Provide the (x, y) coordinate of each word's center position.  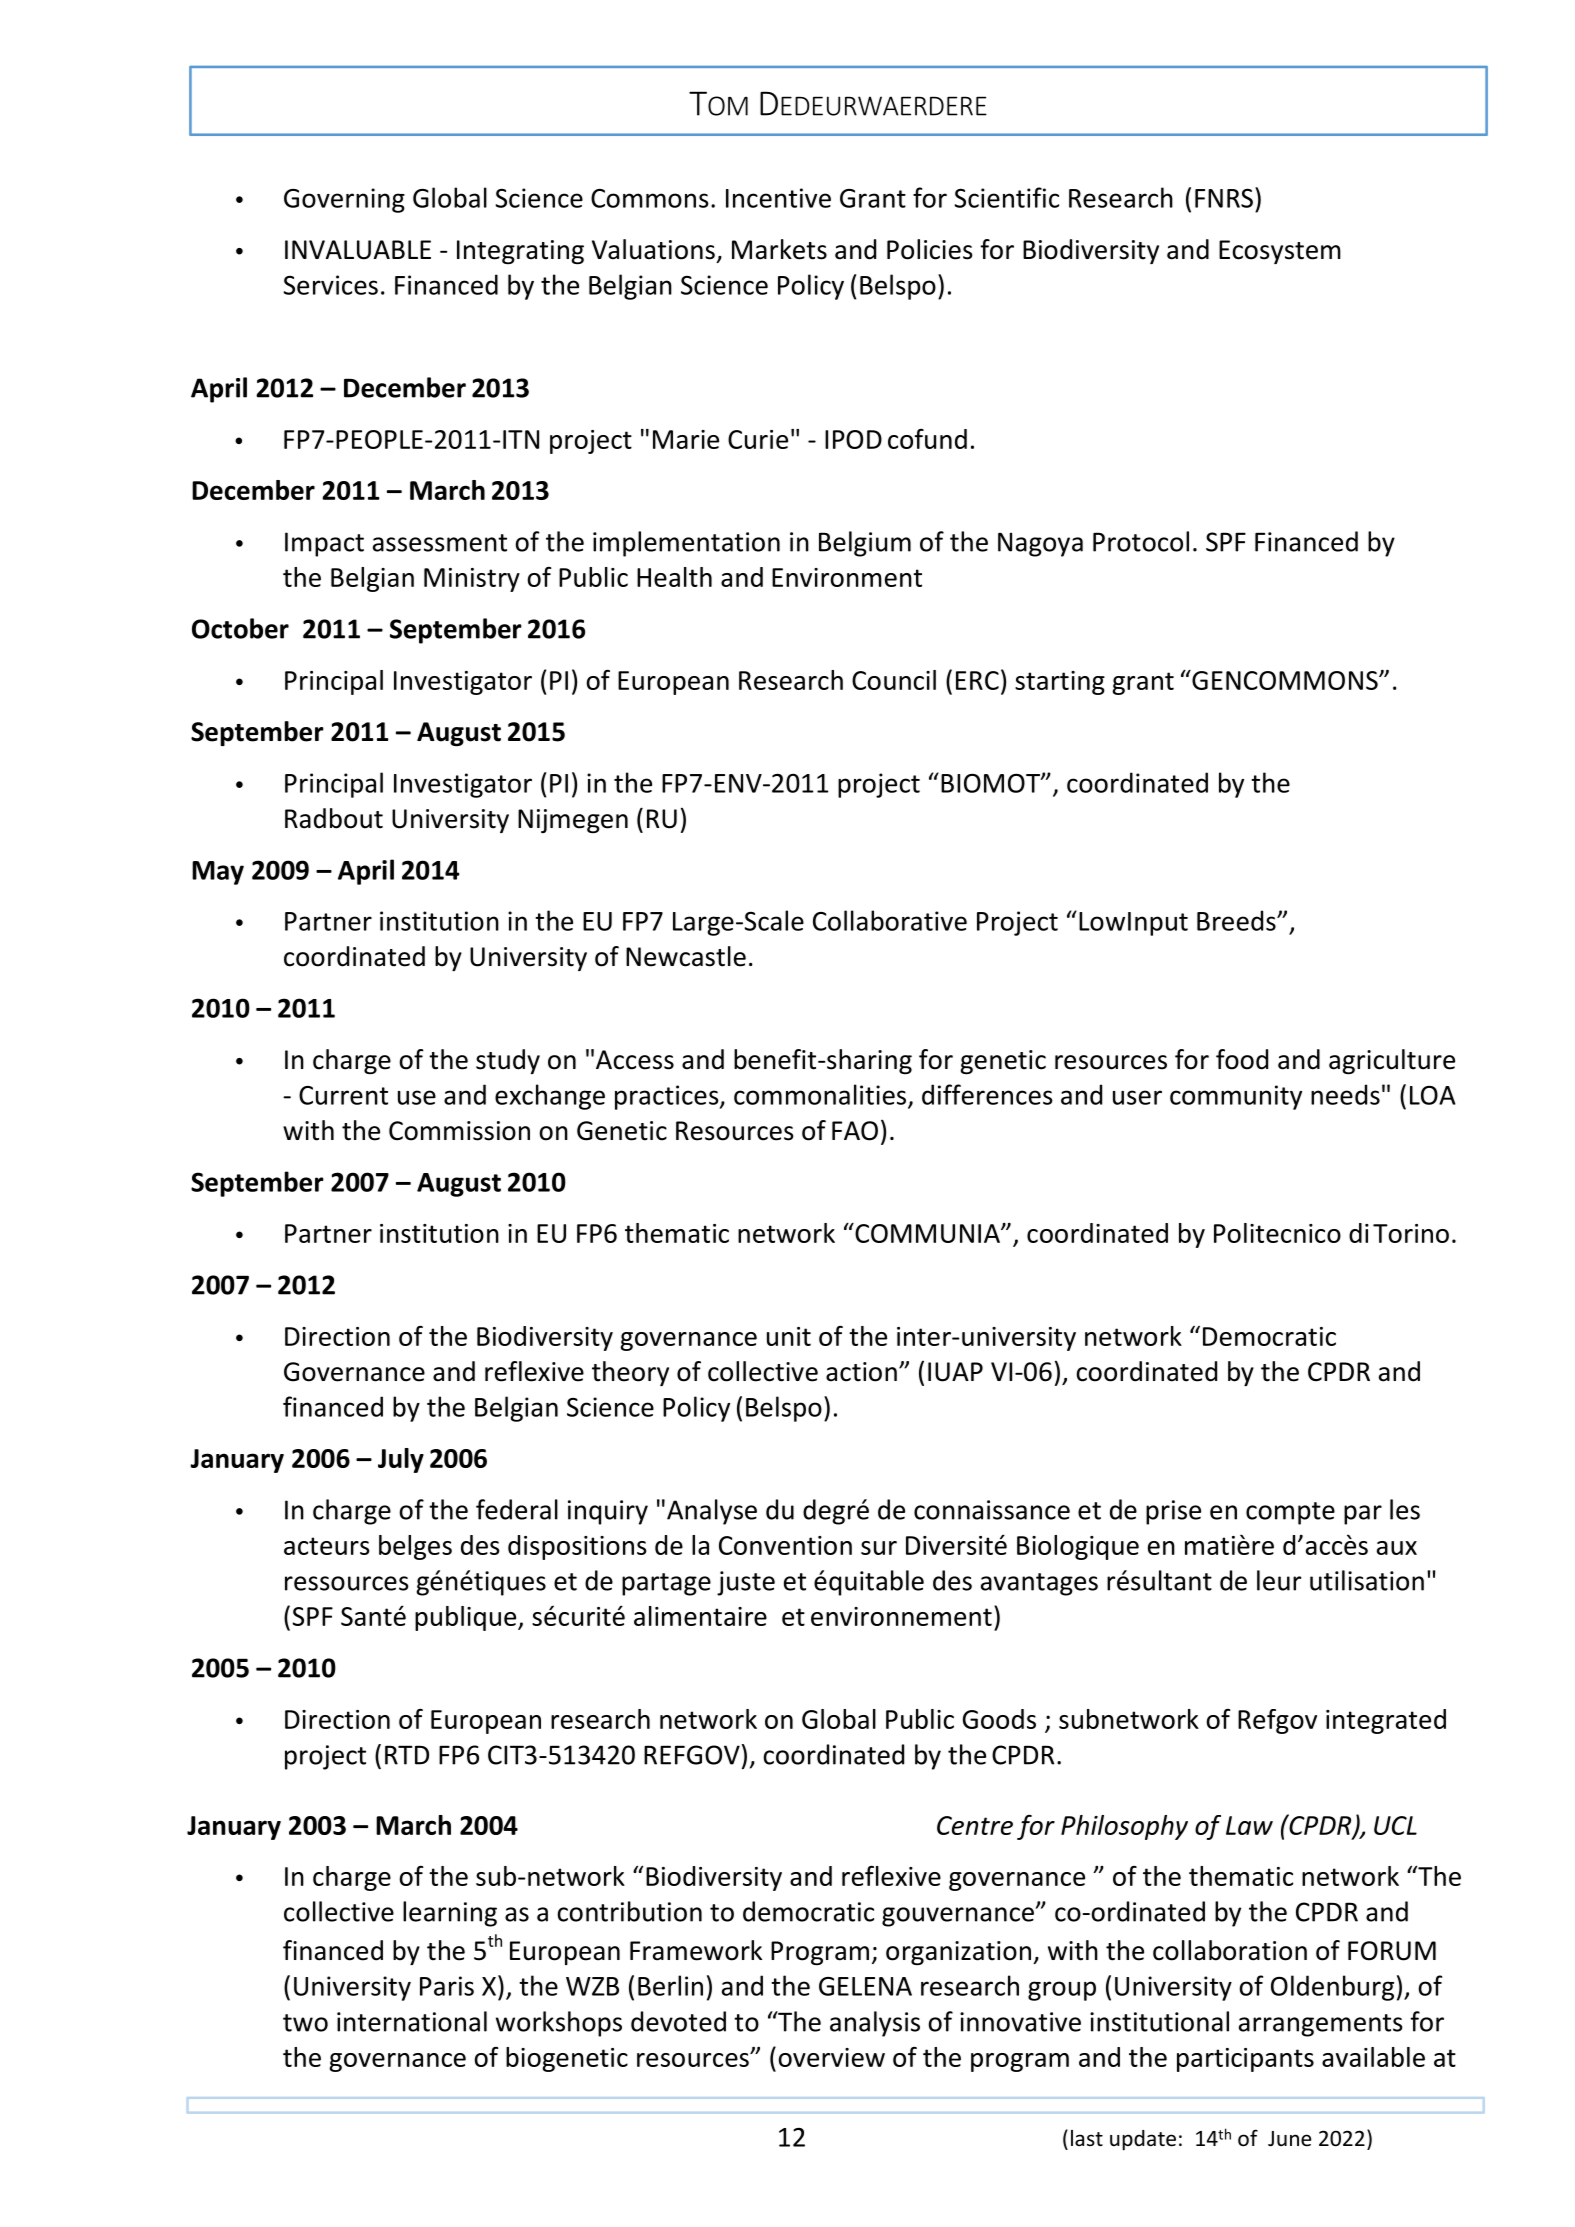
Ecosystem (1280, 252)
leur (1279, 1580)
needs (1345, 1094)
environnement (901, 1616)
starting (1060, 683)
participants (1245, 2060)
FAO (855, 1131)
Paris (447, 1986)
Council (894, 680)
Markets (779, 249)
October (240, 628)
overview (831, 2057)
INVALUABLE (358, 250)
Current (343, 1095)
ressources (347, 1583)
